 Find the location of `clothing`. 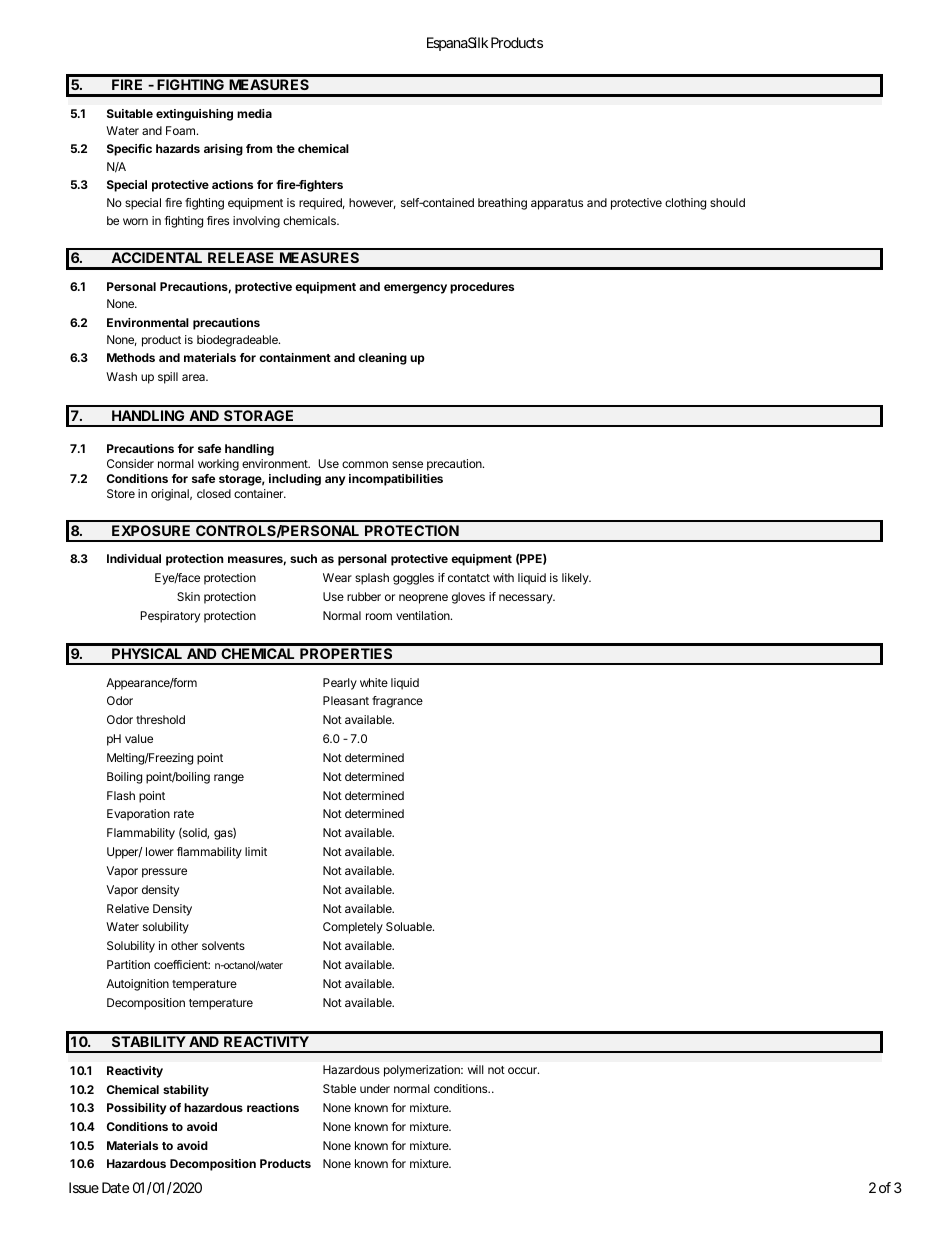

clothing is located at coordinates (685, 204).
